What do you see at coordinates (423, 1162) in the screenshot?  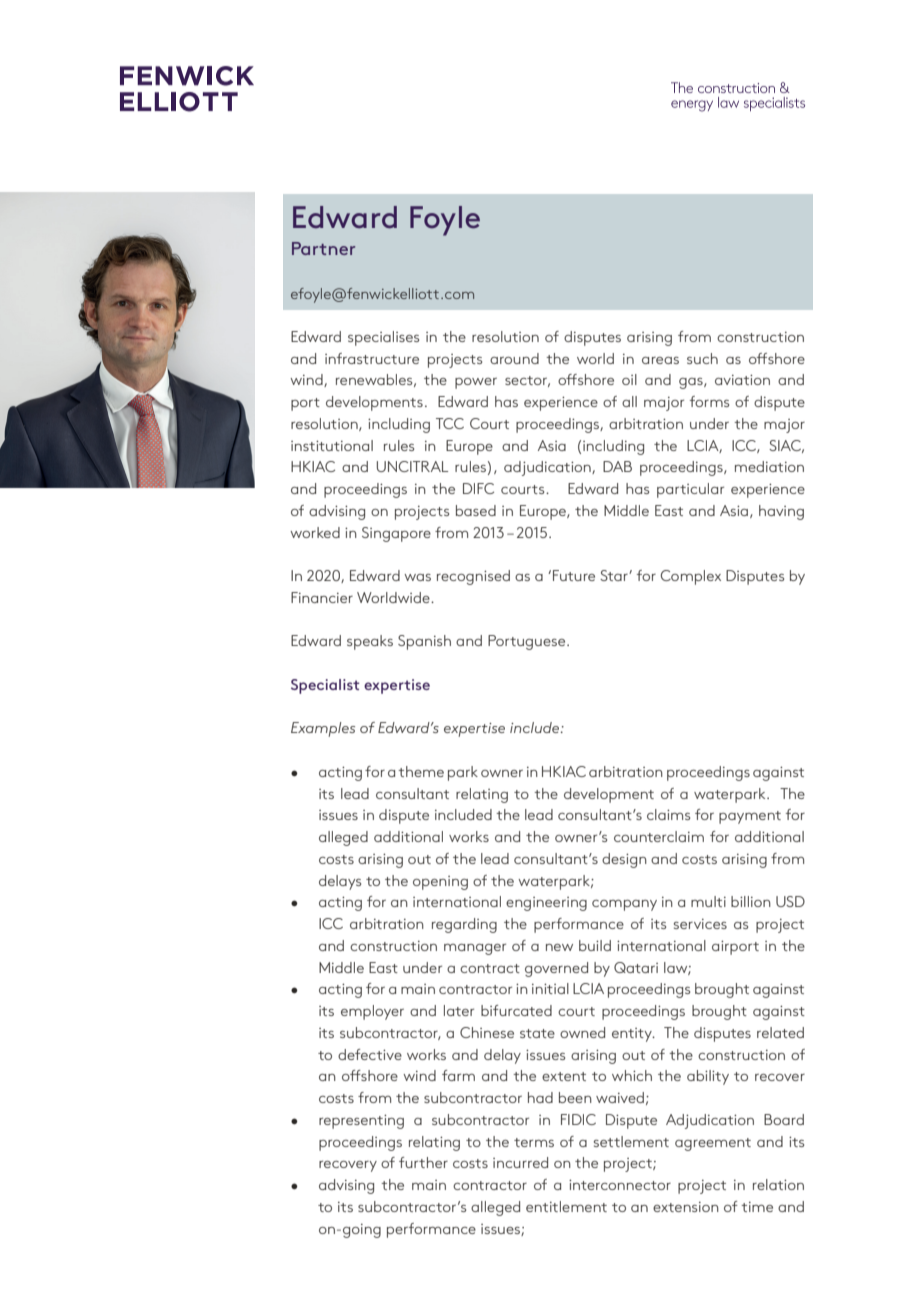 I see `further` at bounding box center [423, 1162].
